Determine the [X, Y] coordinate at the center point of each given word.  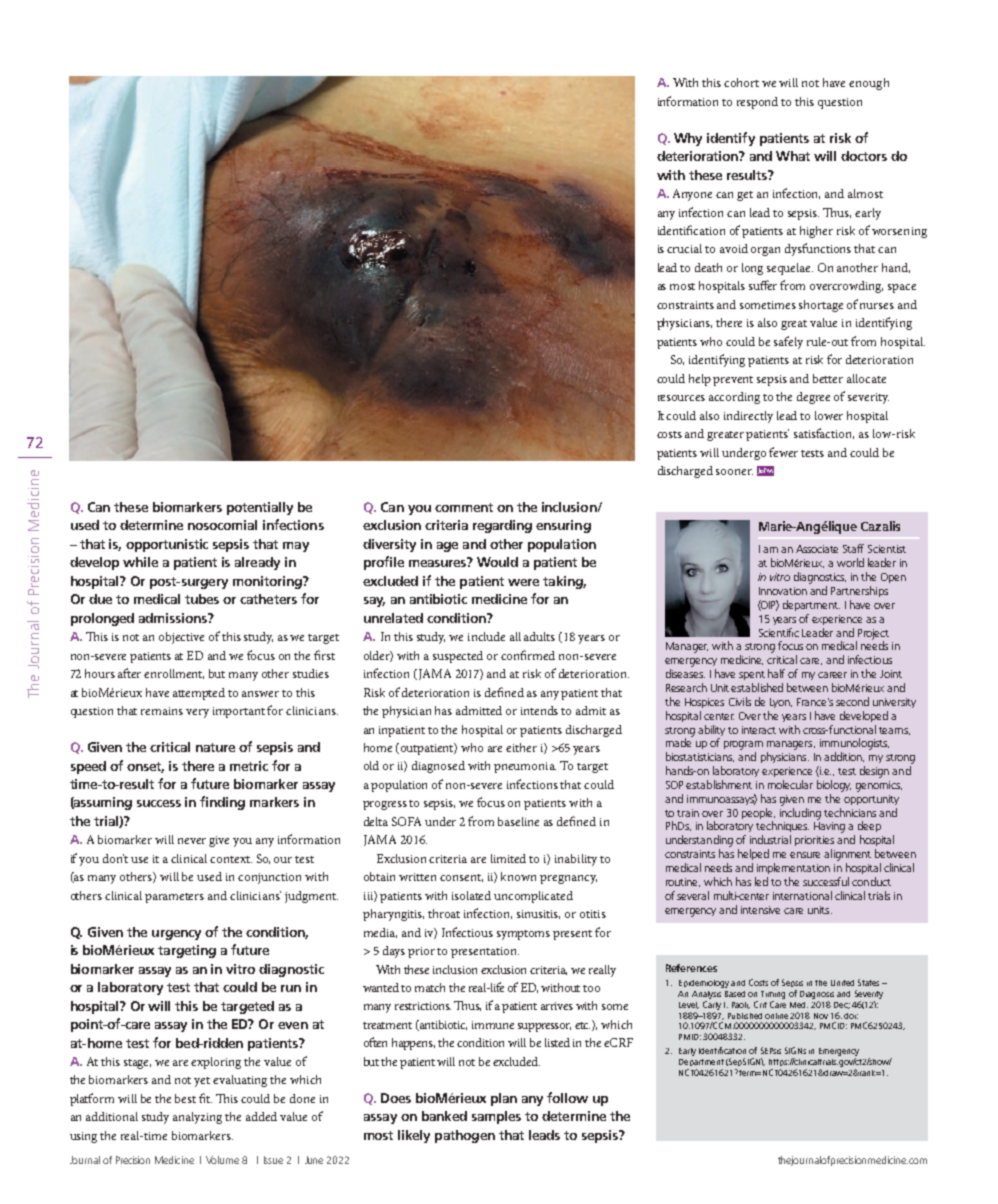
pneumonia [525, 767]
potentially [260, 508]
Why [688, 139]
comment [464, 507]
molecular [790, 784]
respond [757, 103]
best [185, 1098]
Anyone [692, 195]
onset [145, 767]
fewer [783, 452]
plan [504, 1099]
